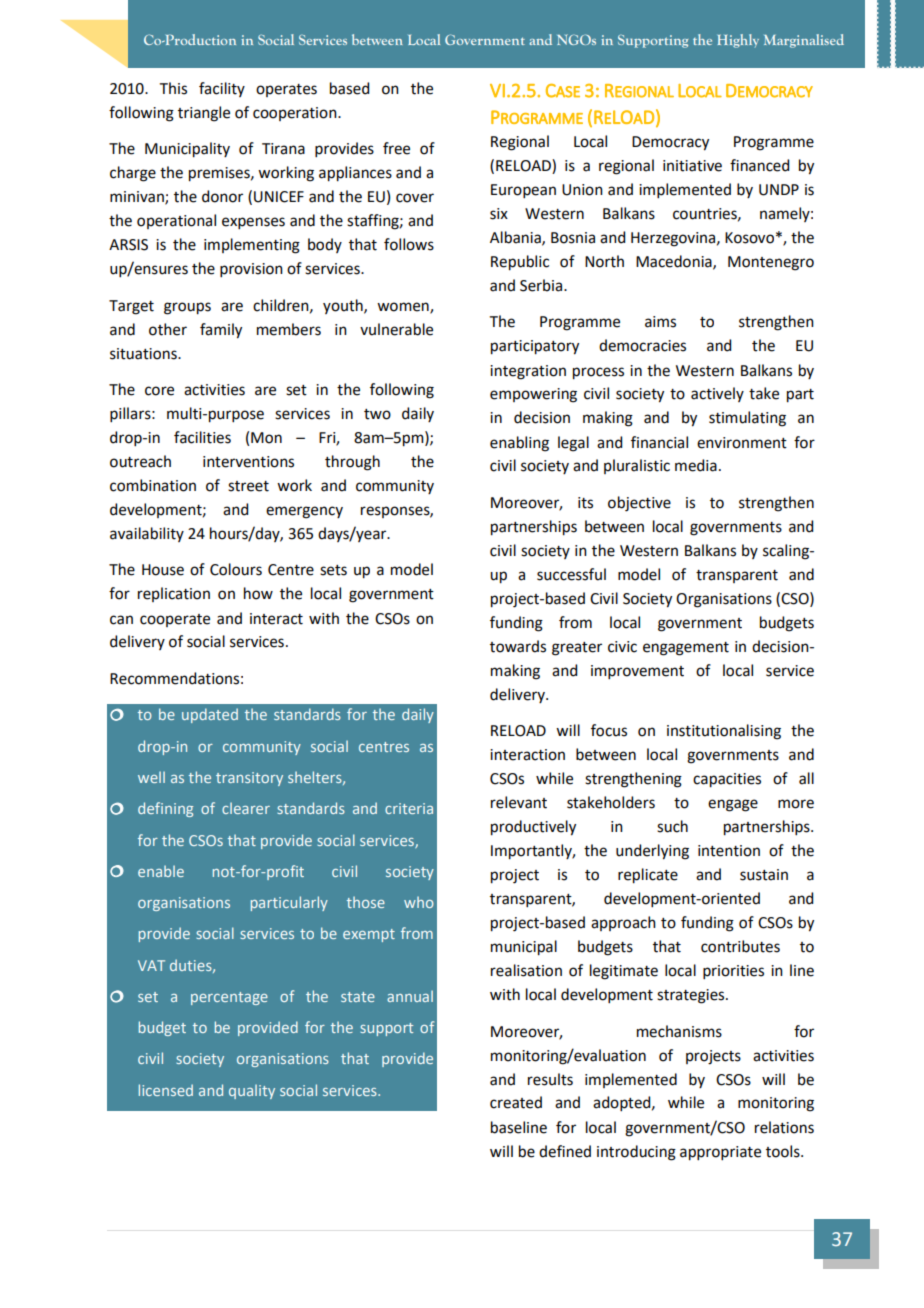 The image size is (924, 1308). I want to click on licensed, so click(166, 1090).
